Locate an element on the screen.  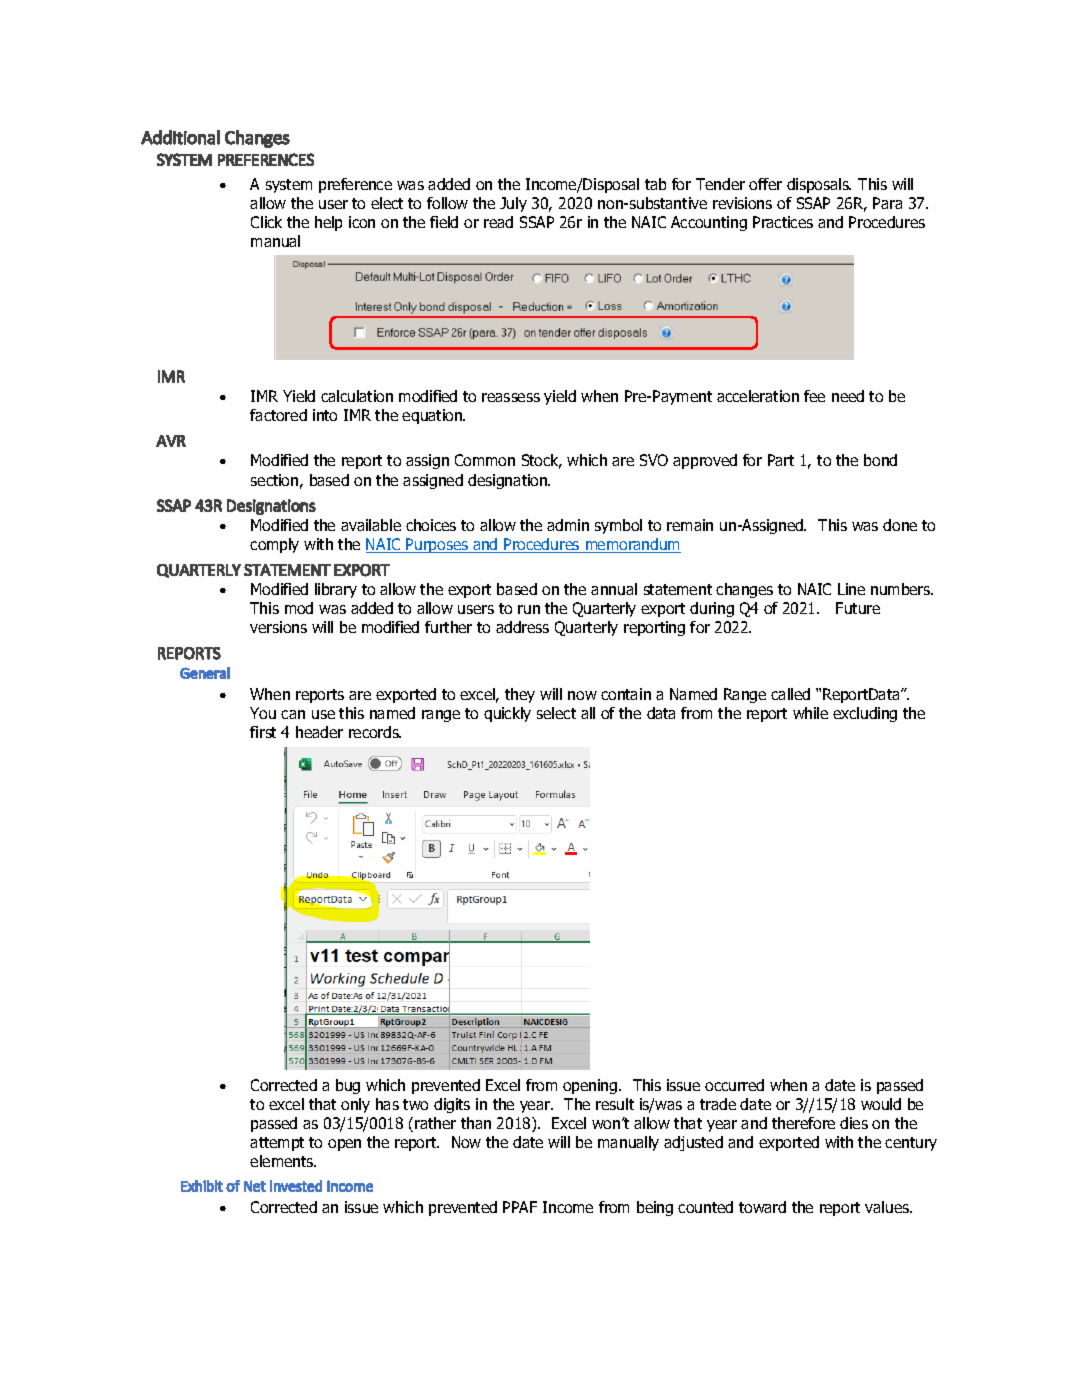
called is located at coordinates (790, 694).
